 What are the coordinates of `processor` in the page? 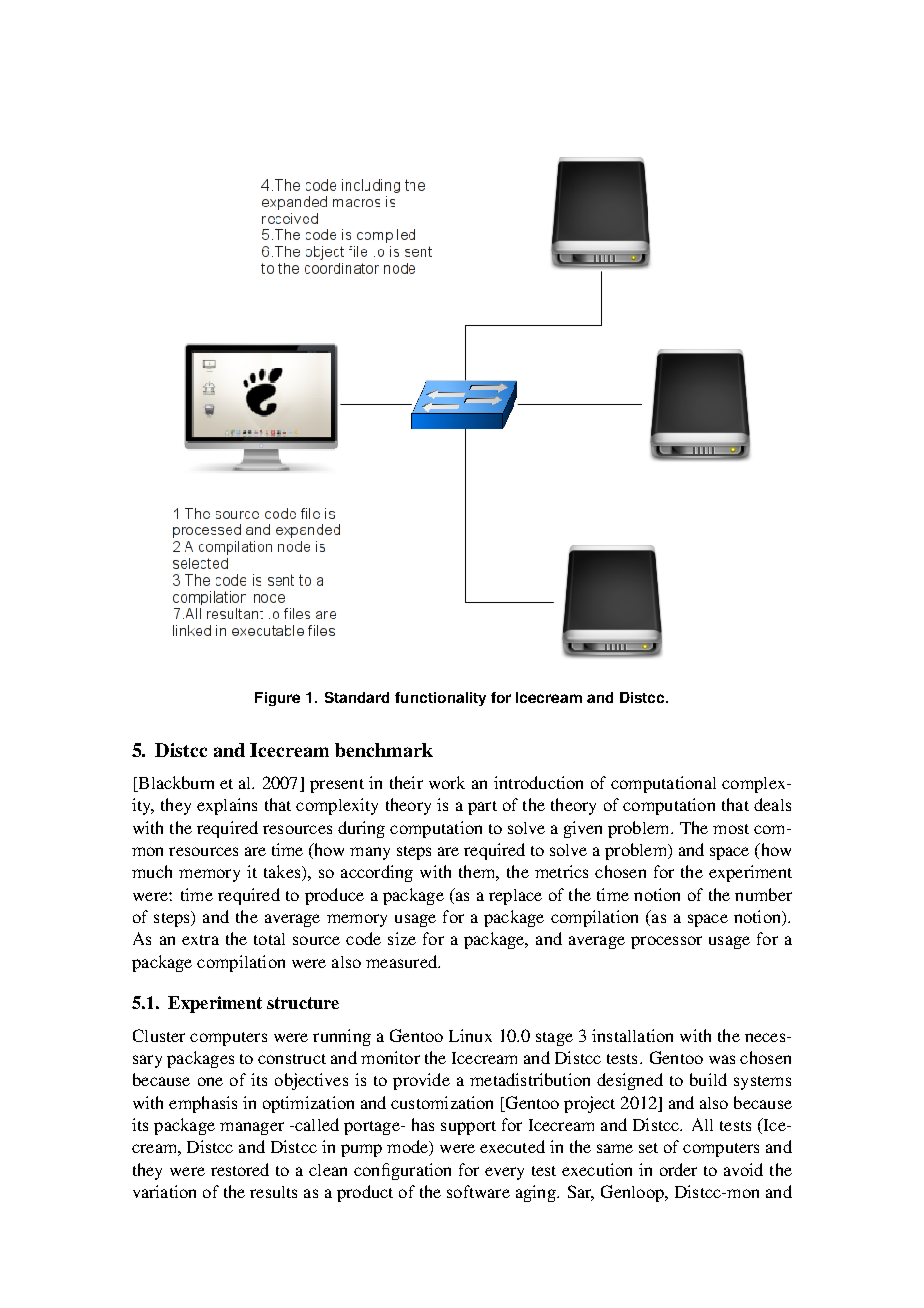 It's located at (666, 942).
